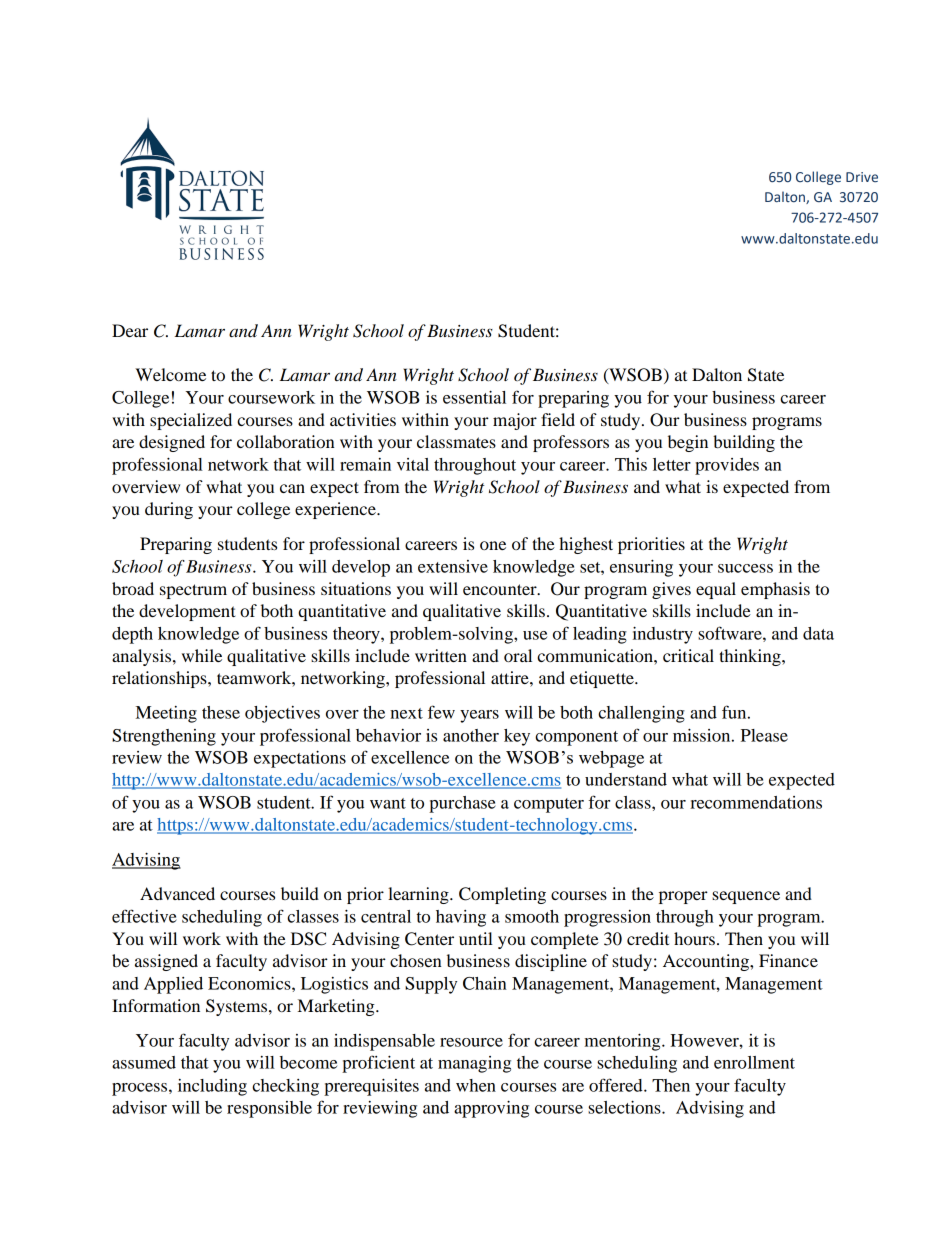 Image resolution: width=952 pixels, height=1233 pixels. What do you see at coordinates (212, 1087) in the page?
I see `including` at bounding box center [212, 1087].
